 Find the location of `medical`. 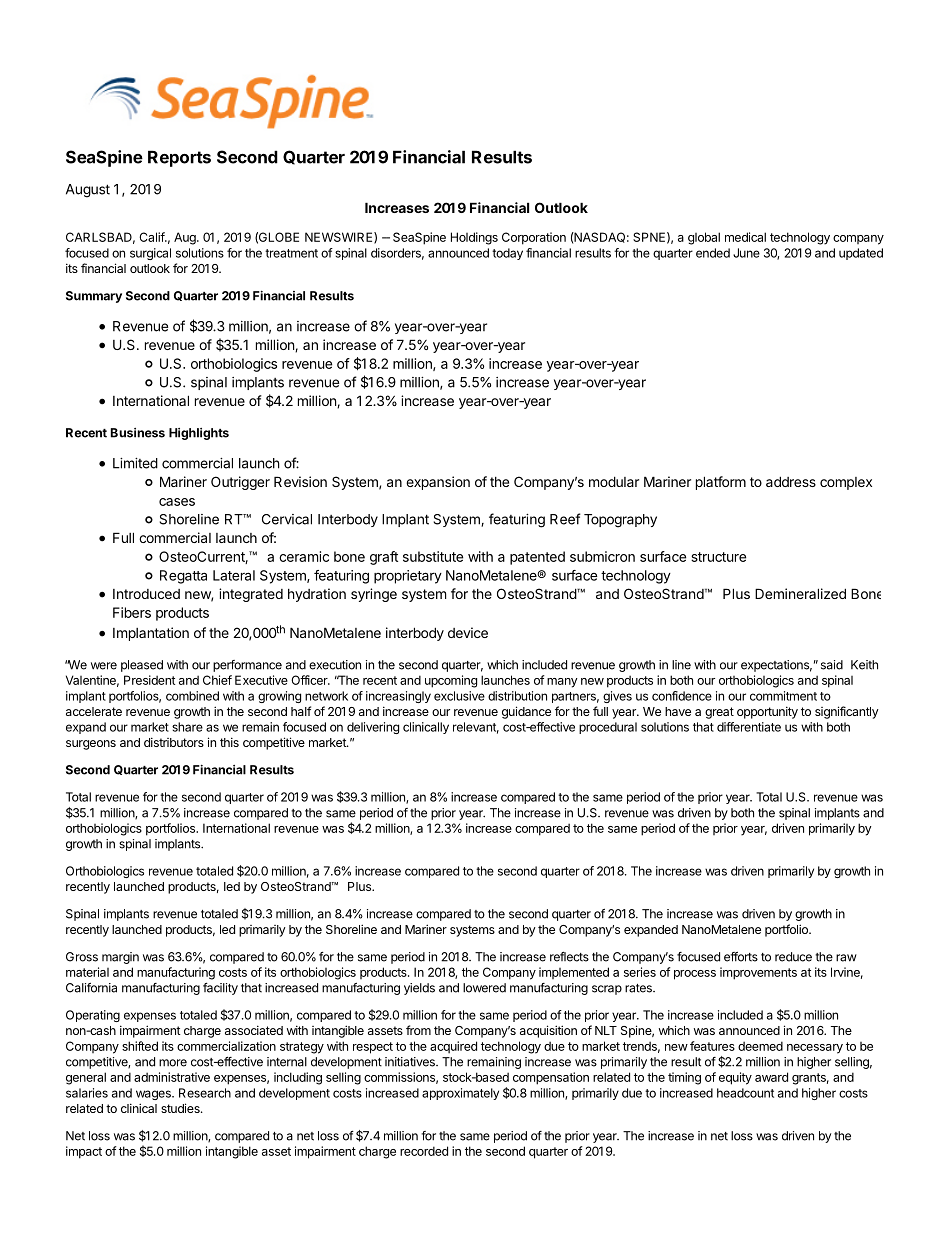

medical is located at coordinates (745, 237).
